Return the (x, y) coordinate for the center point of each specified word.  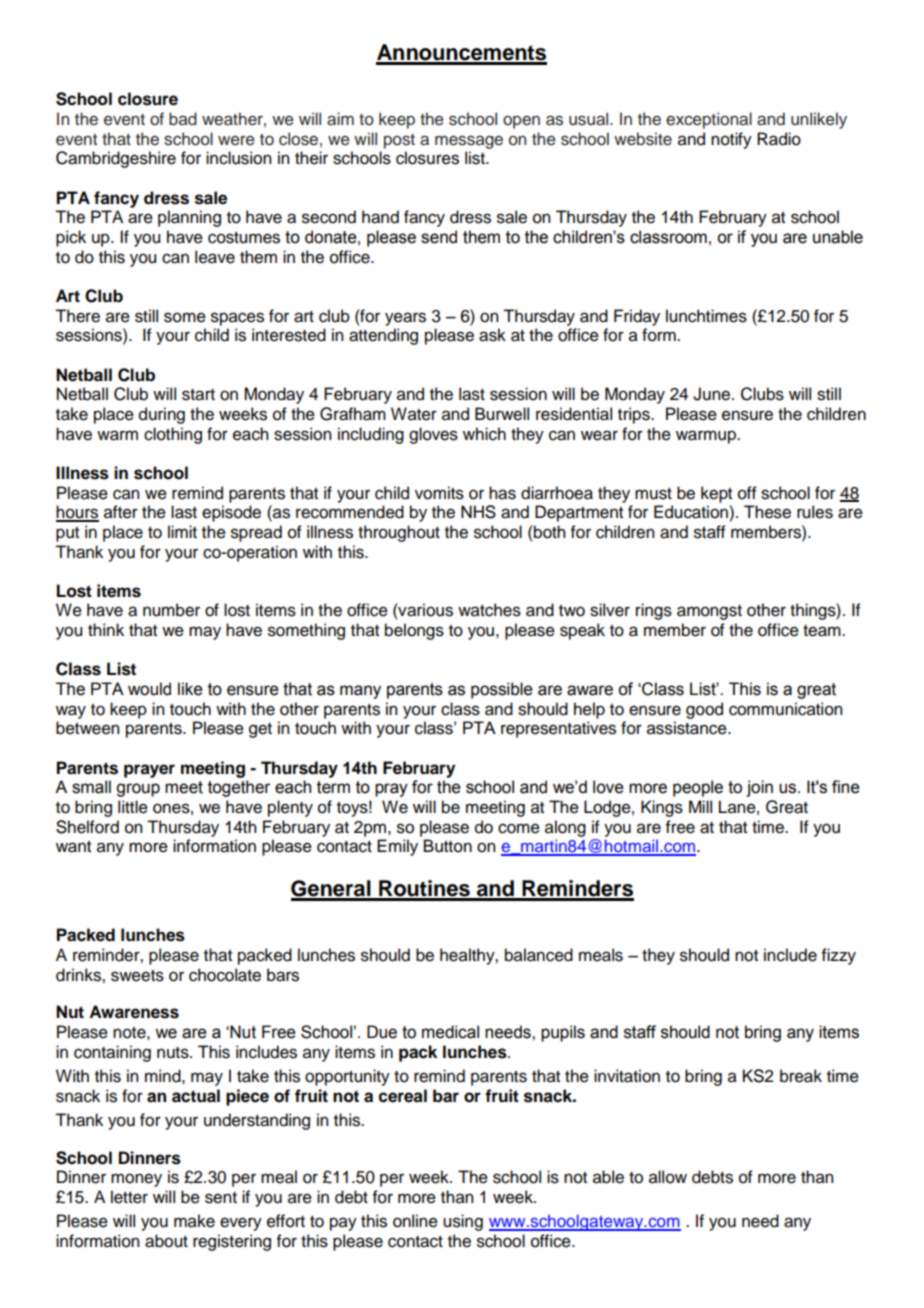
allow (668, 1177)
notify (731, 140)
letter (129, 1197)
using (463, 1222)
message (469, 142)
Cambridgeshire (116, 159)
